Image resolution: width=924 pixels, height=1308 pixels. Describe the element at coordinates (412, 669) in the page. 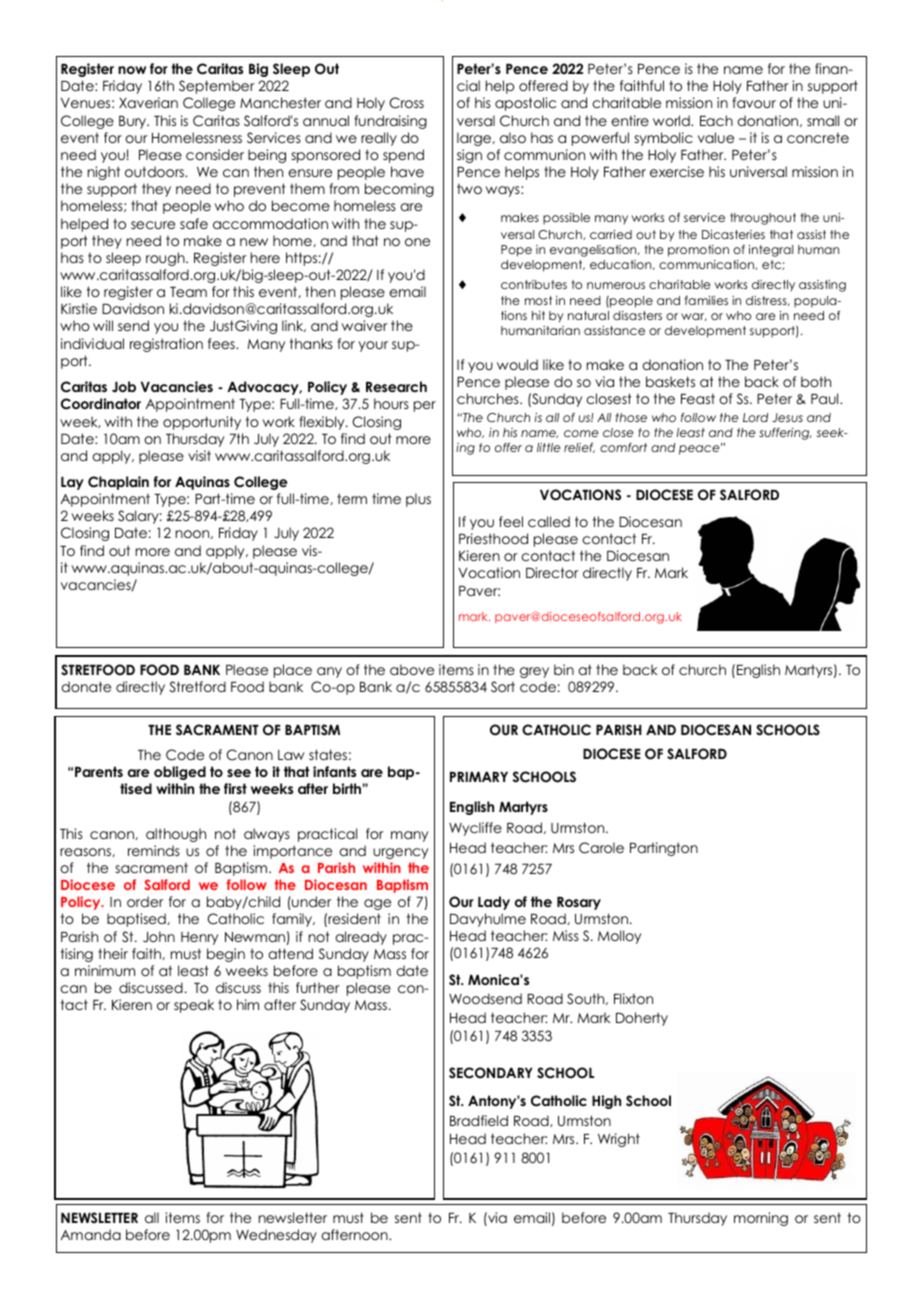

I see `above` at that location.
